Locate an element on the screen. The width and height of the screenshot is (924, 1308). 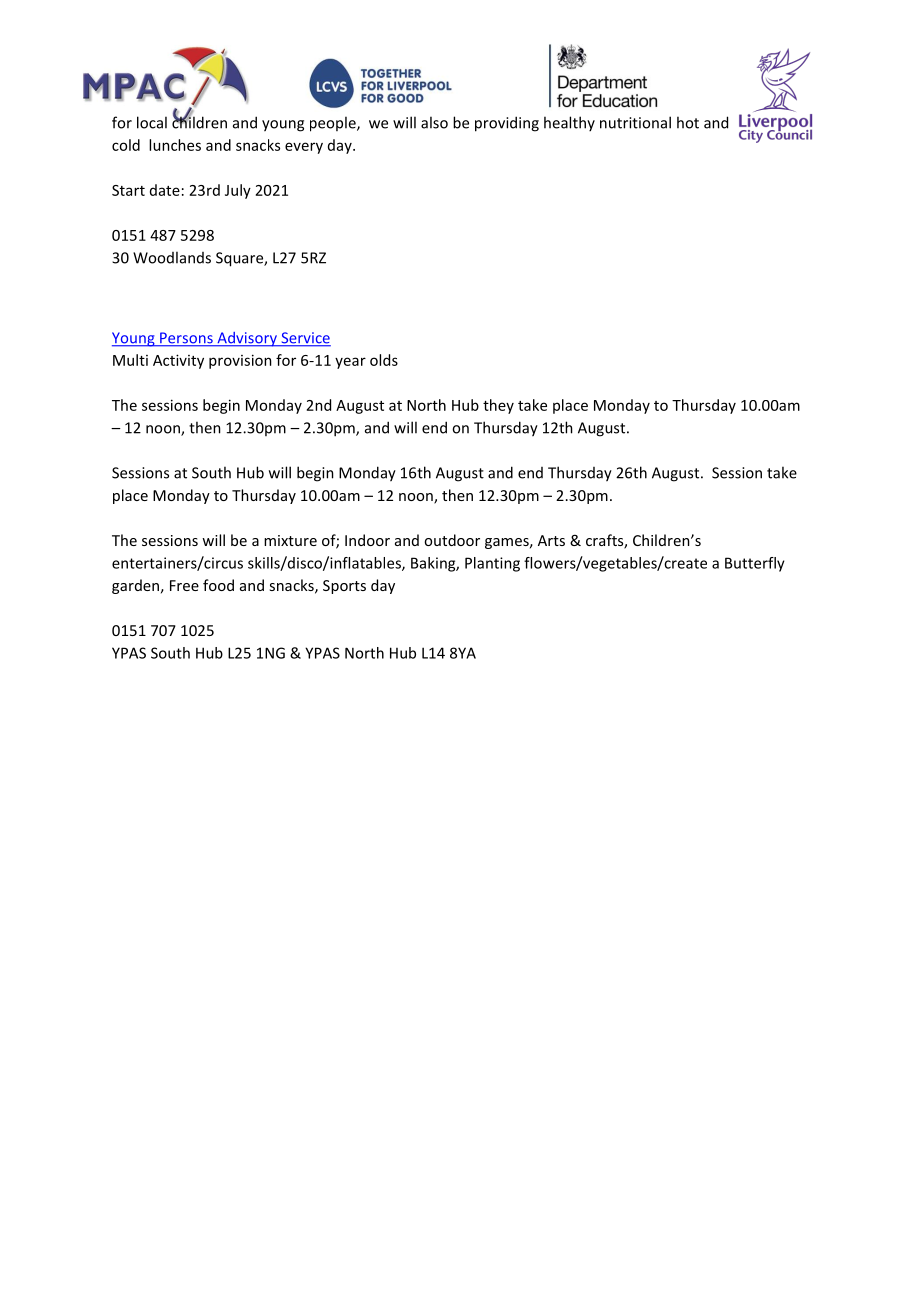
Planting is located at coordinates (492, 564).
